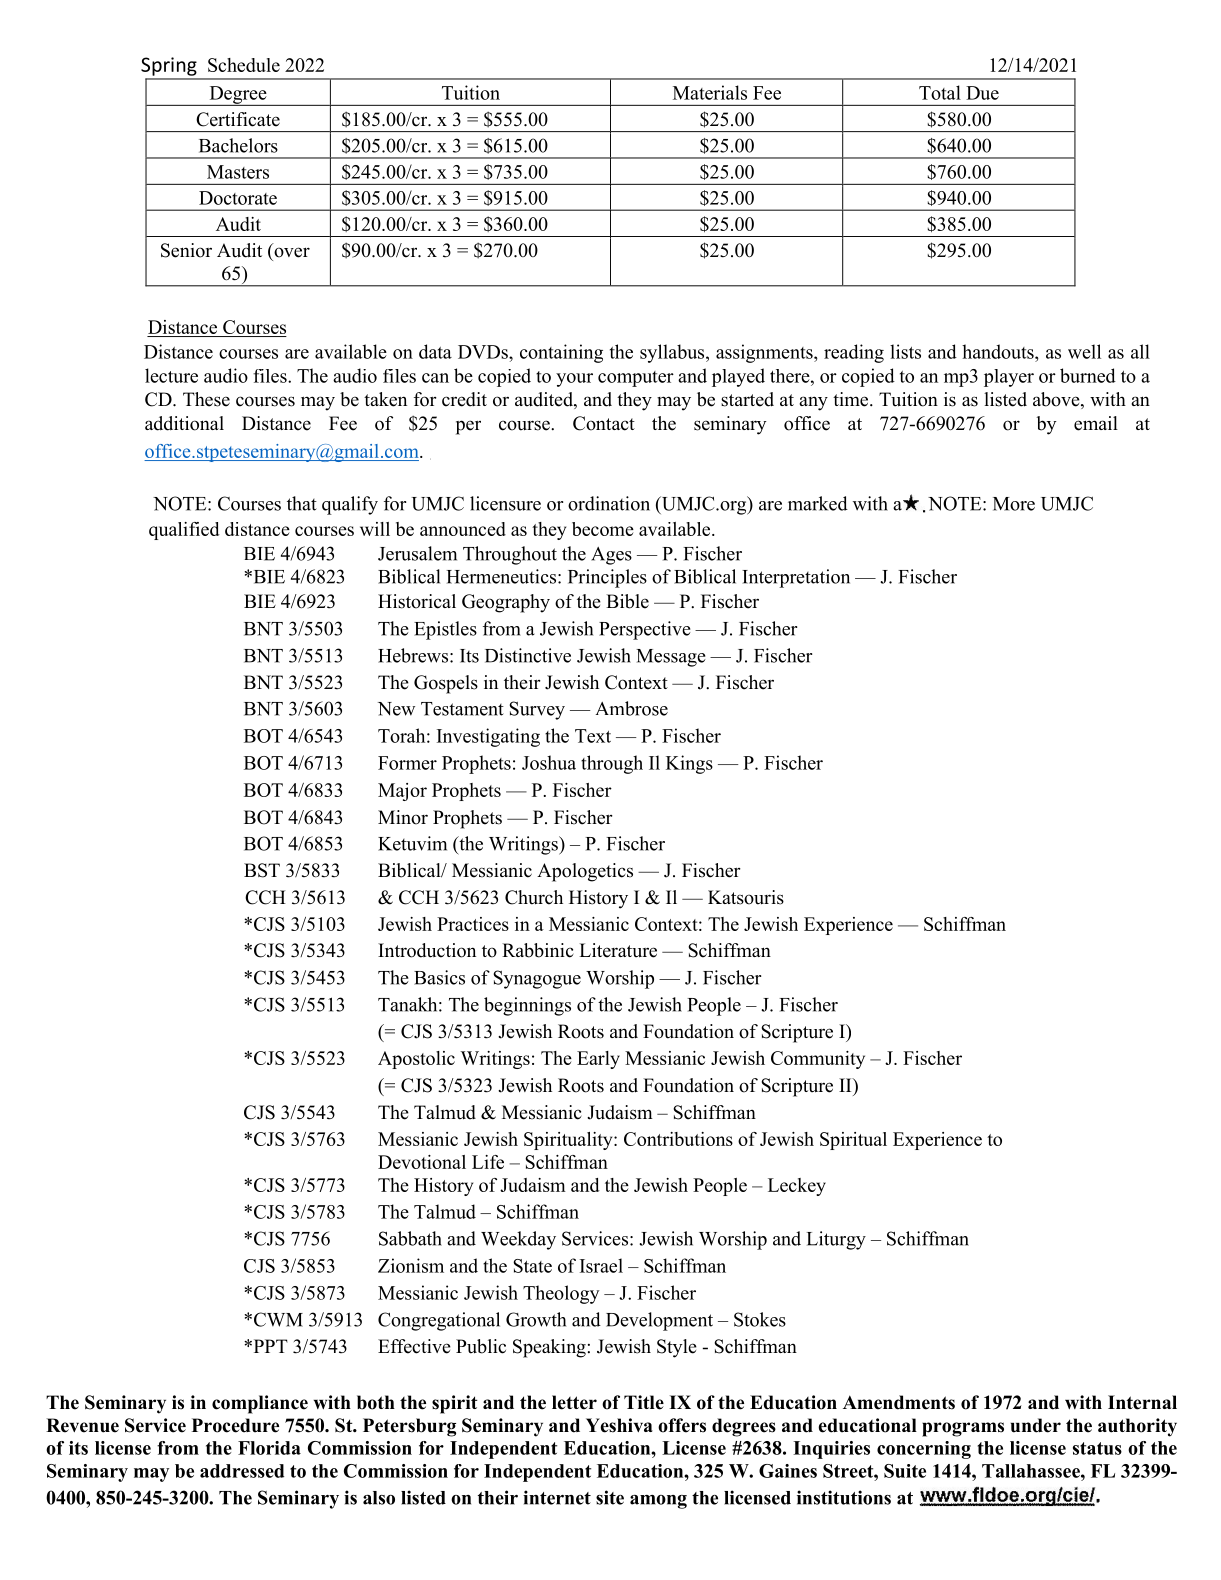 The image size is (1221, 1580). What do you see at coordinates (422, 1162) in the screenshot?
I see `Devotional` at bounding box center [422, 1162].
